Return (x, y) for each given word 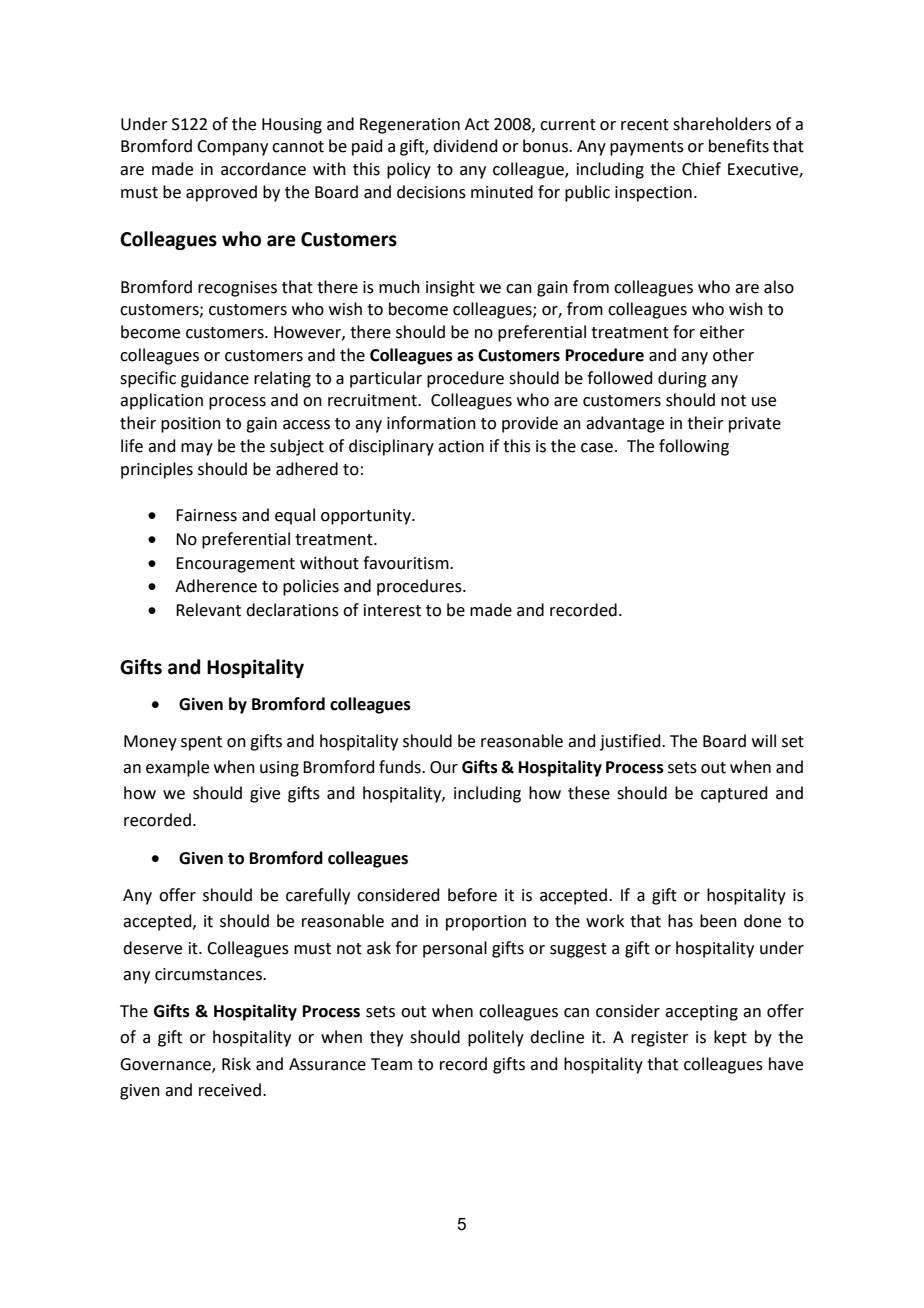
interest (392, 610)
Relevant (208, 610)
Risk (236, 1064)
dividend (465, 146)
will (764, 740)
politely (496, 1038)
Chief (701, 169)
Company (232, 148)
